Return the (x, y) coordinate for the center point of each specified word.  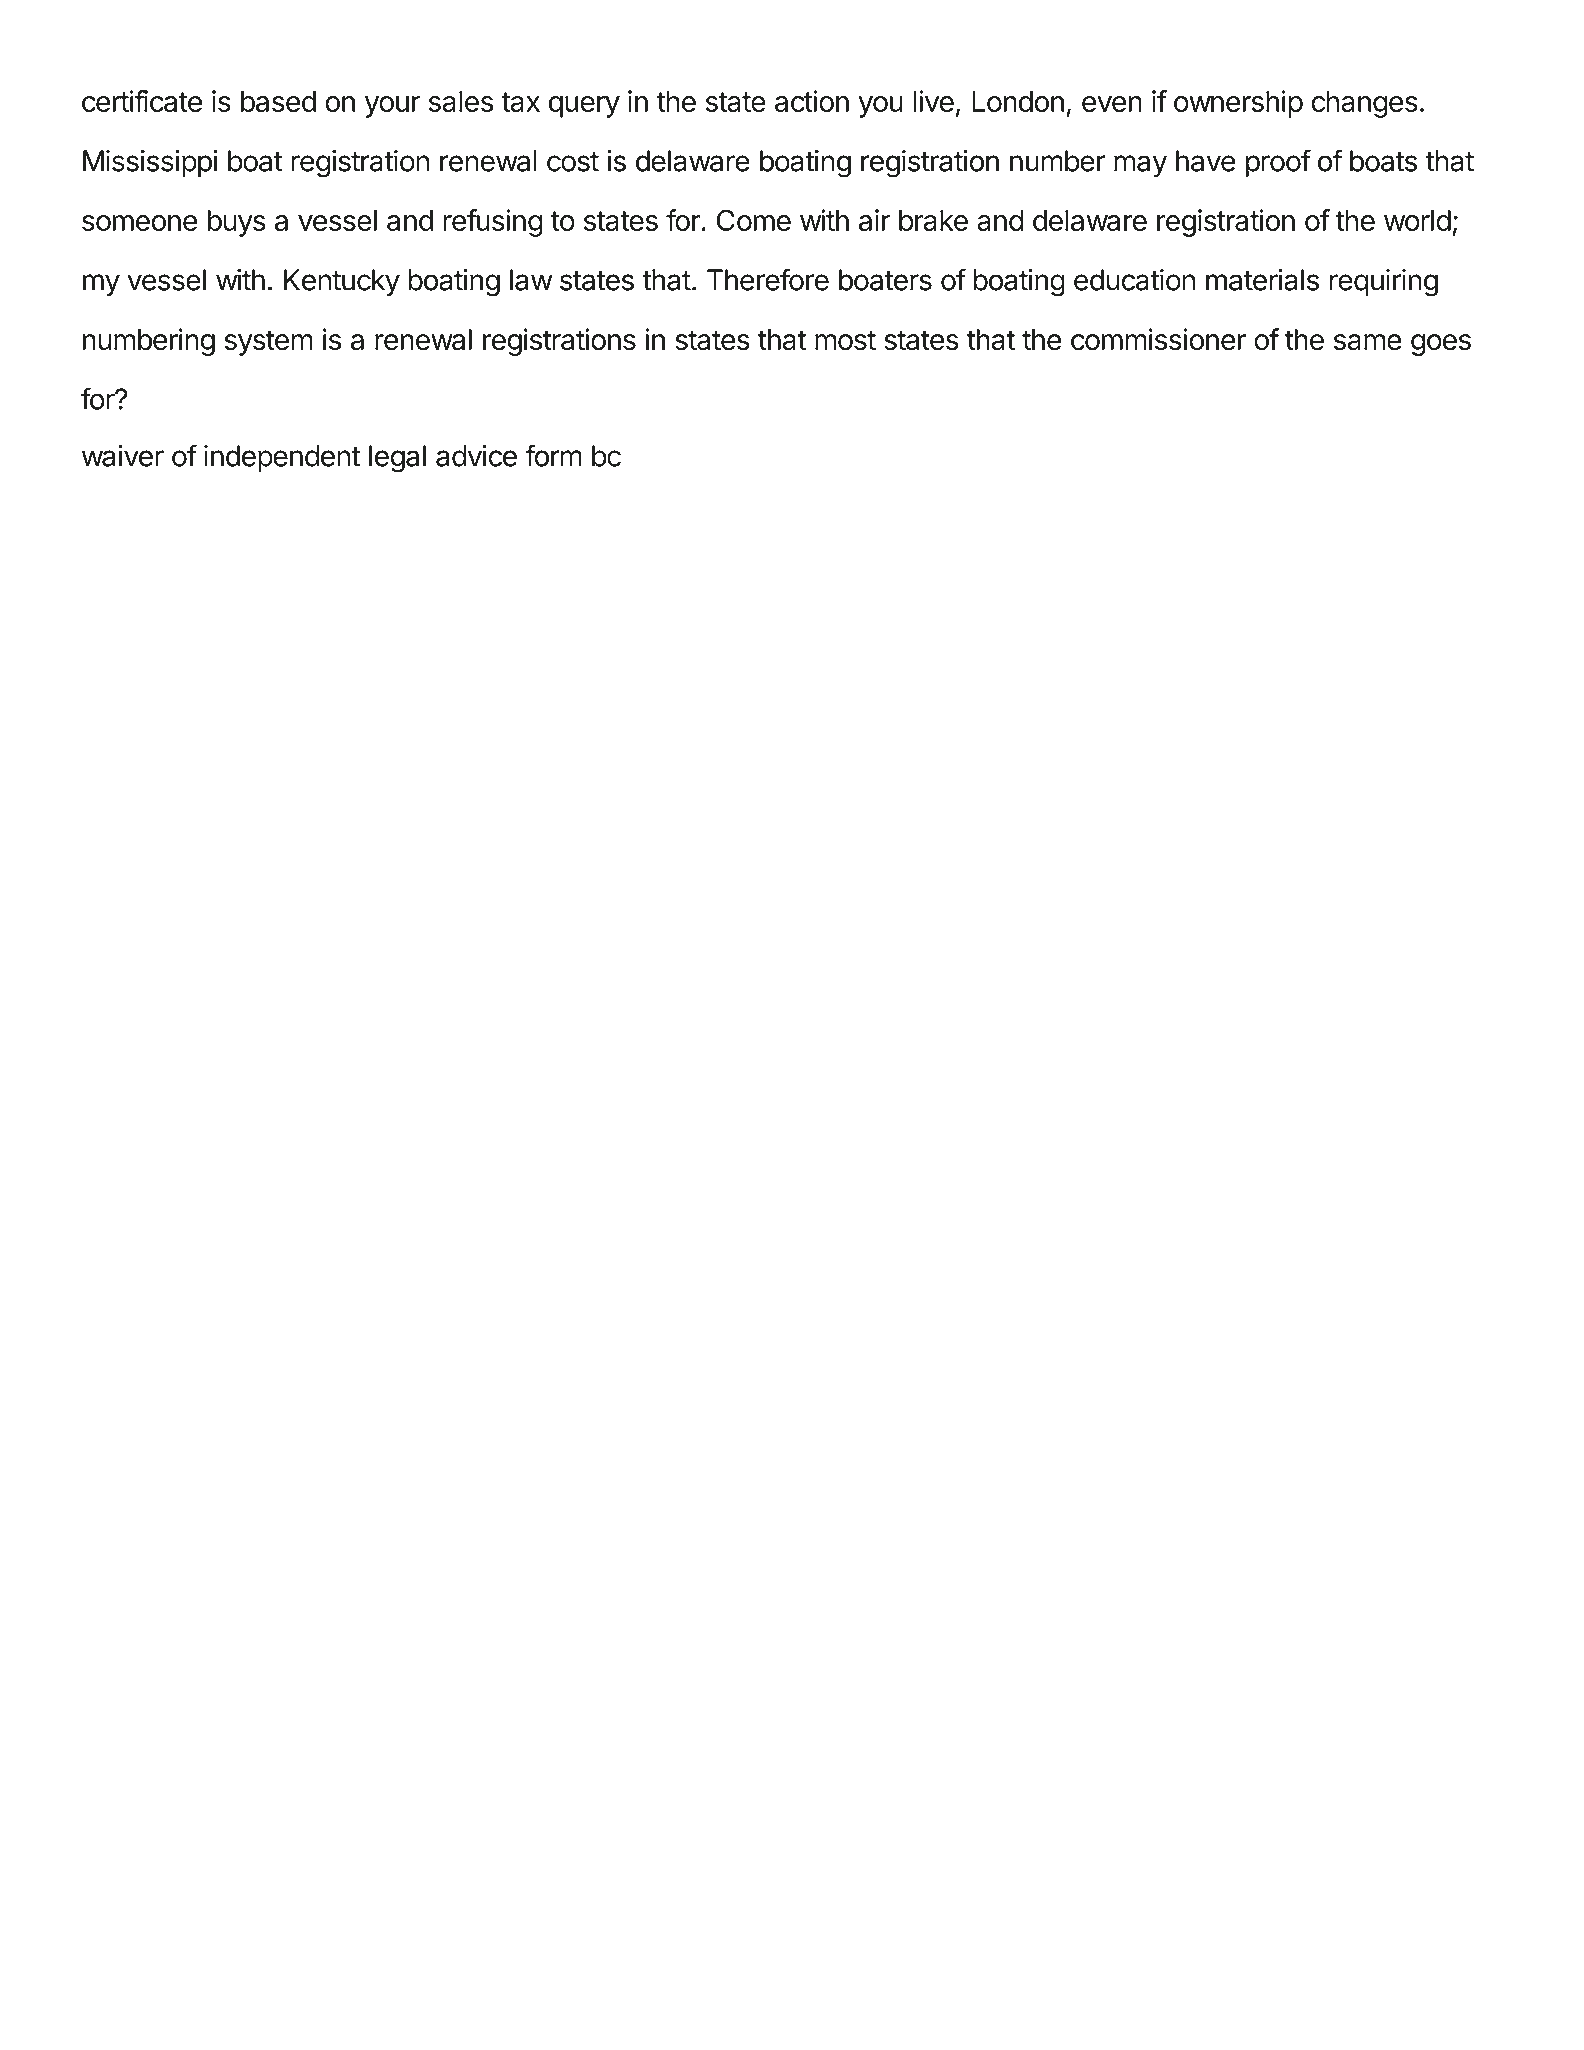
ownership (1238, 104)
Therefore (768, 279)
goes (1441, 345)
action (812, 101)
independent (282, 458)
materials (1262, 280)
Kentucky (342, 282)
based (278, 101)
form (553, 455)
